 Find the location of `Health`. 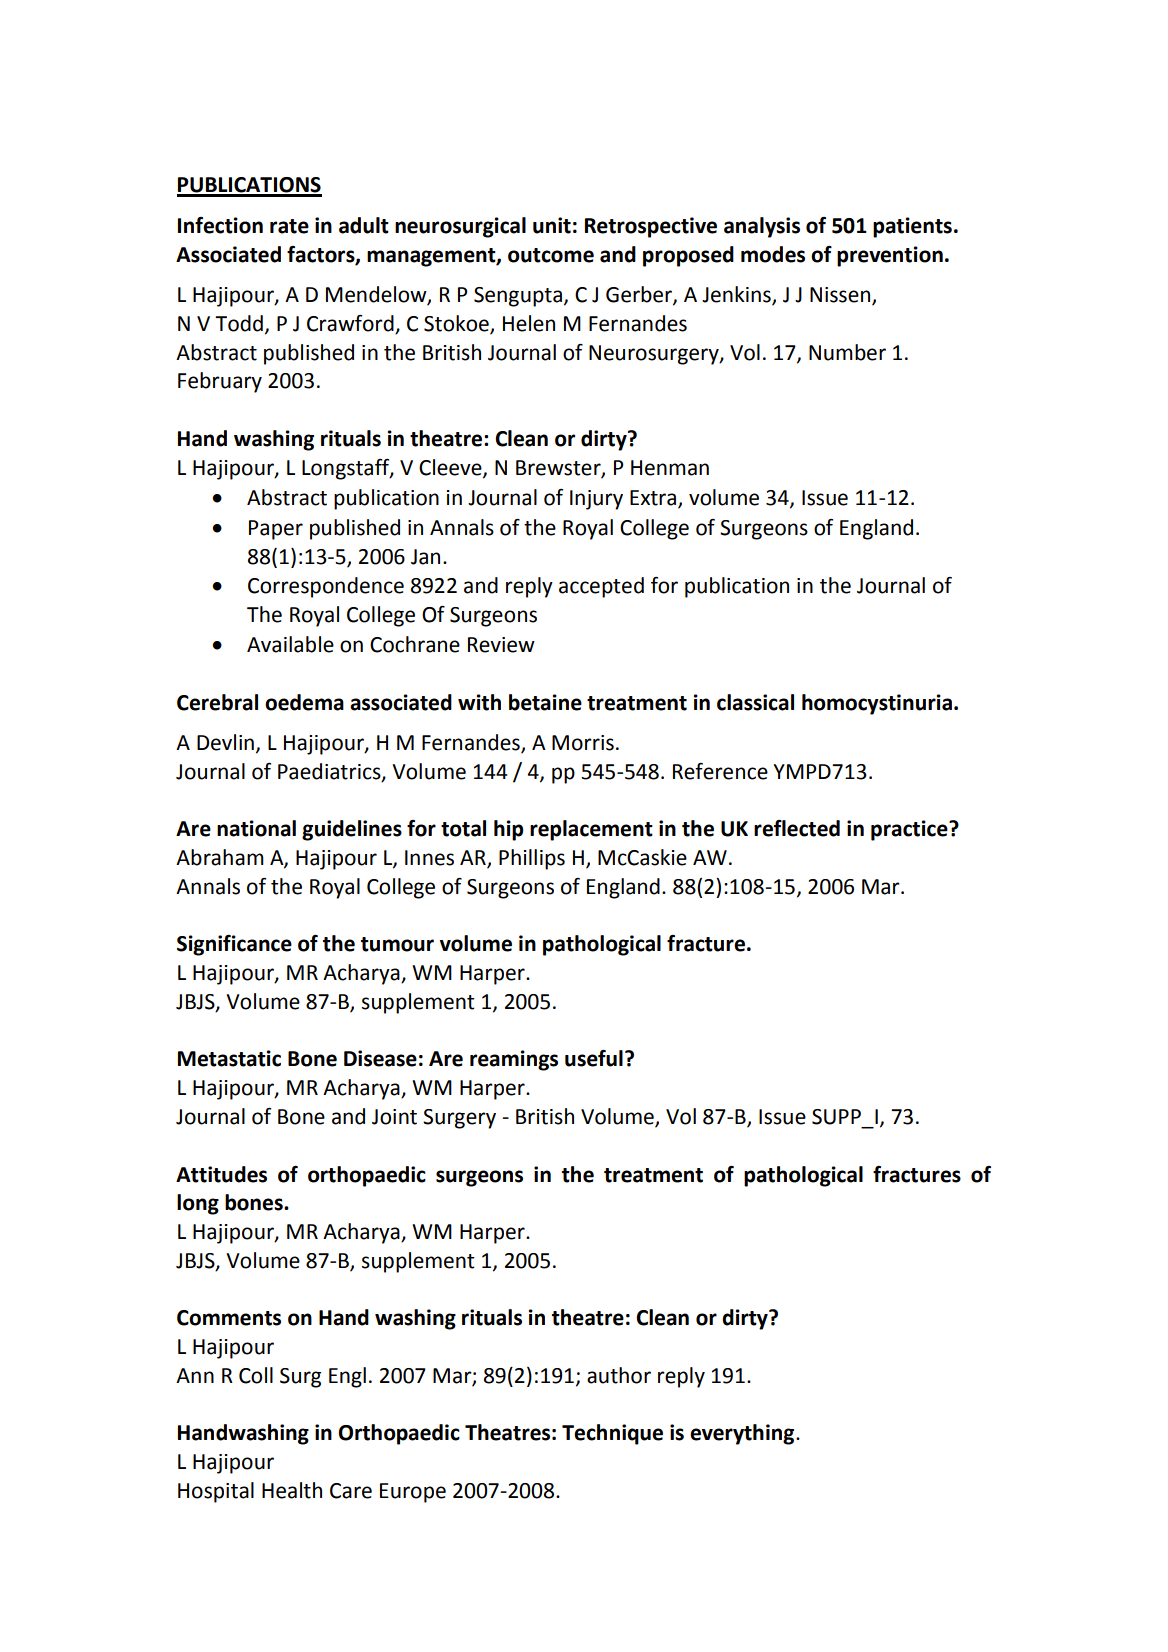

Health is located at coordinates (292, 1490).
